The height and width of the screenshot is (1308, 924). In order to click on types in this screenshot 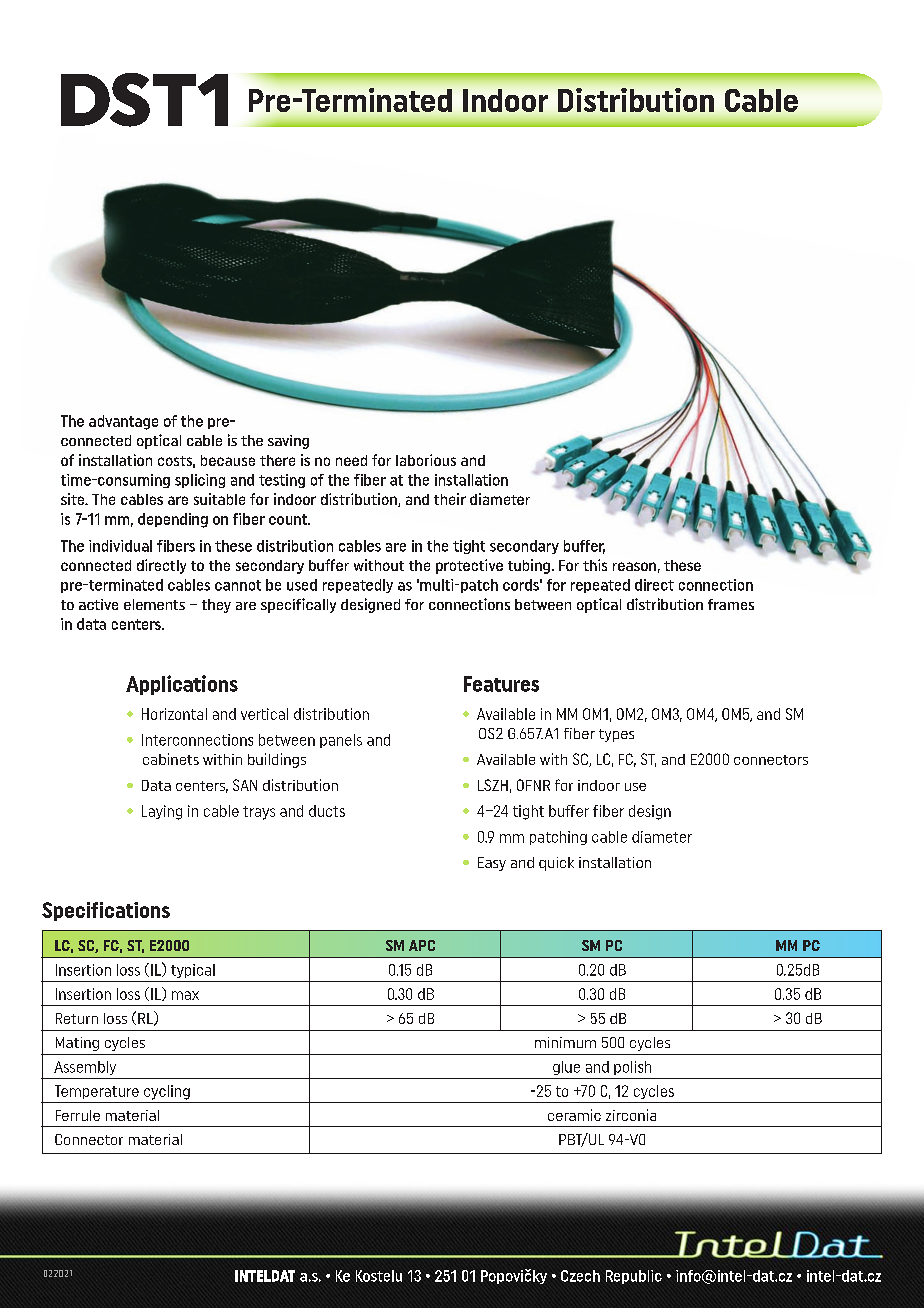, I will do `click(616, 735)`.
